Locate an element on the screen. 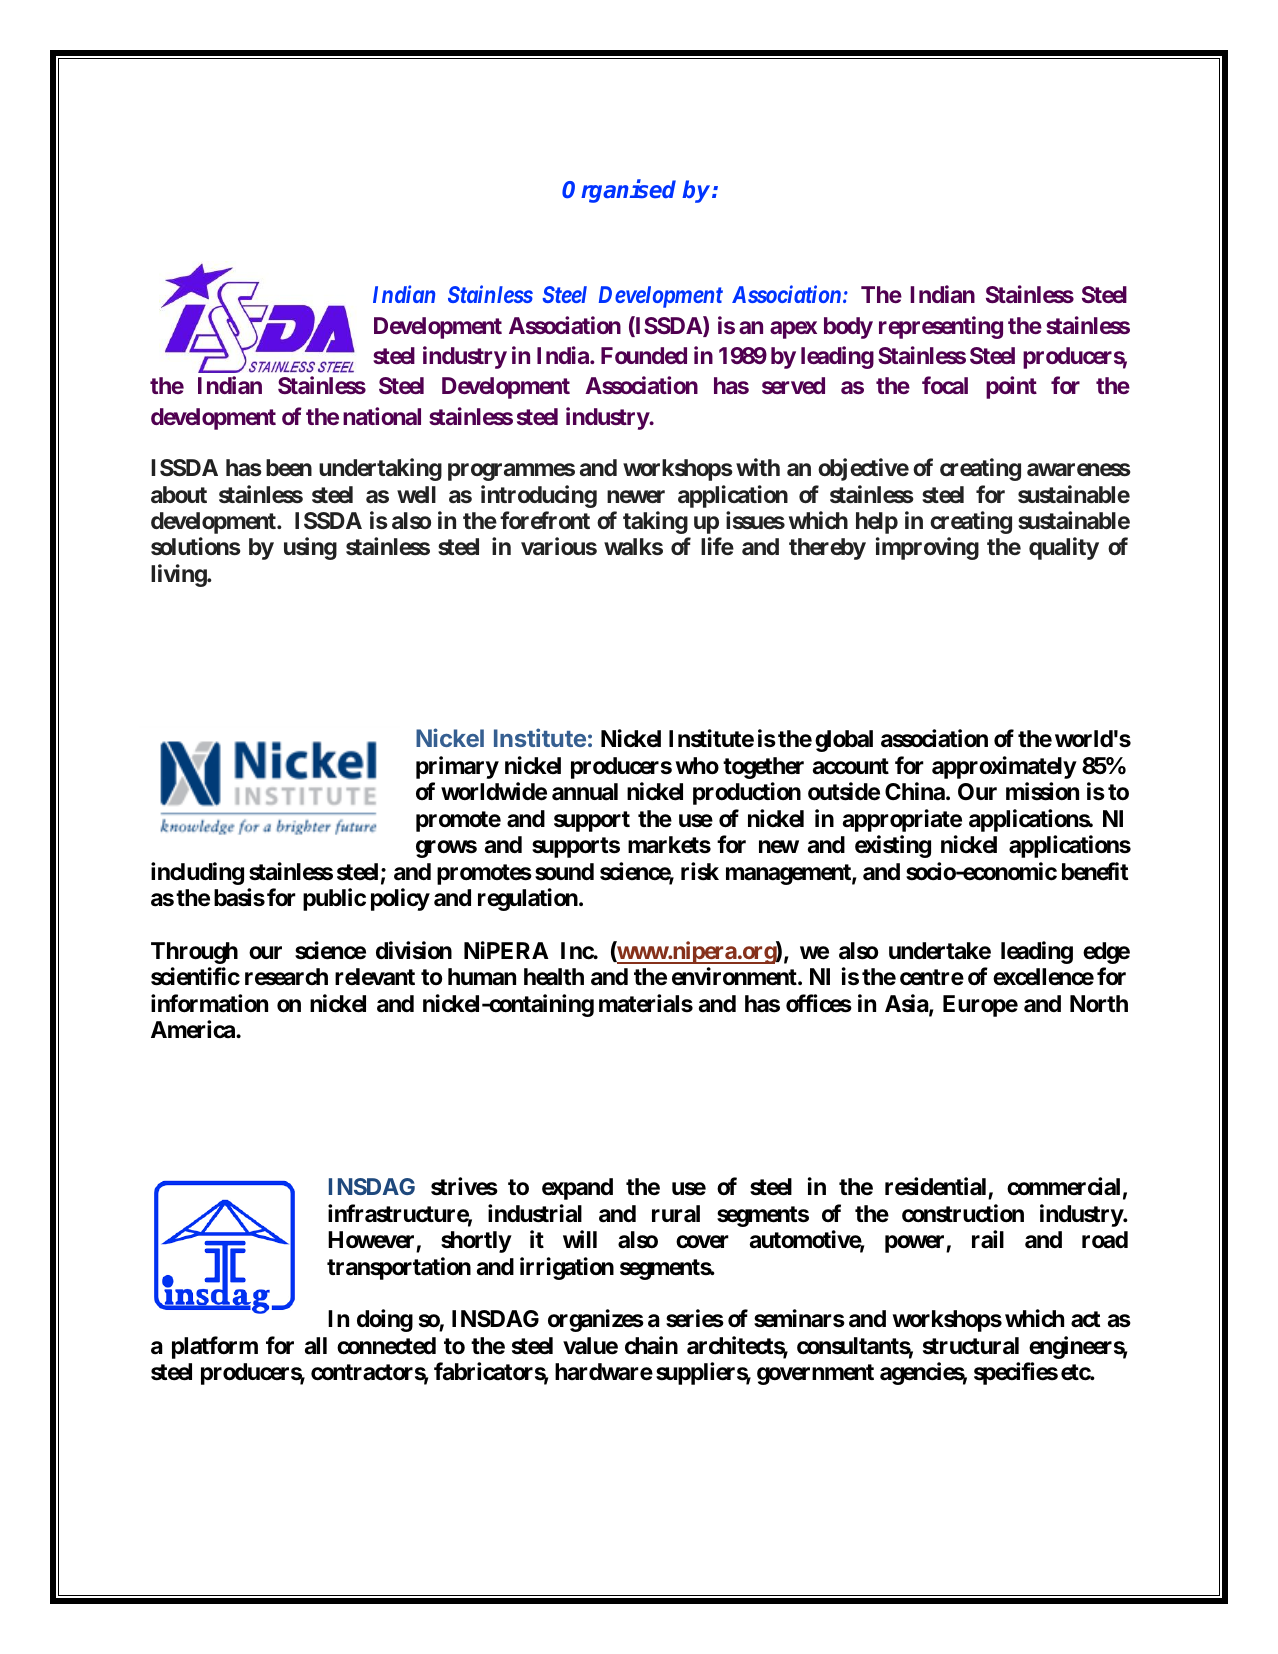 The image size is (1278, 1654). annual is located at coordinates (585, 792).
